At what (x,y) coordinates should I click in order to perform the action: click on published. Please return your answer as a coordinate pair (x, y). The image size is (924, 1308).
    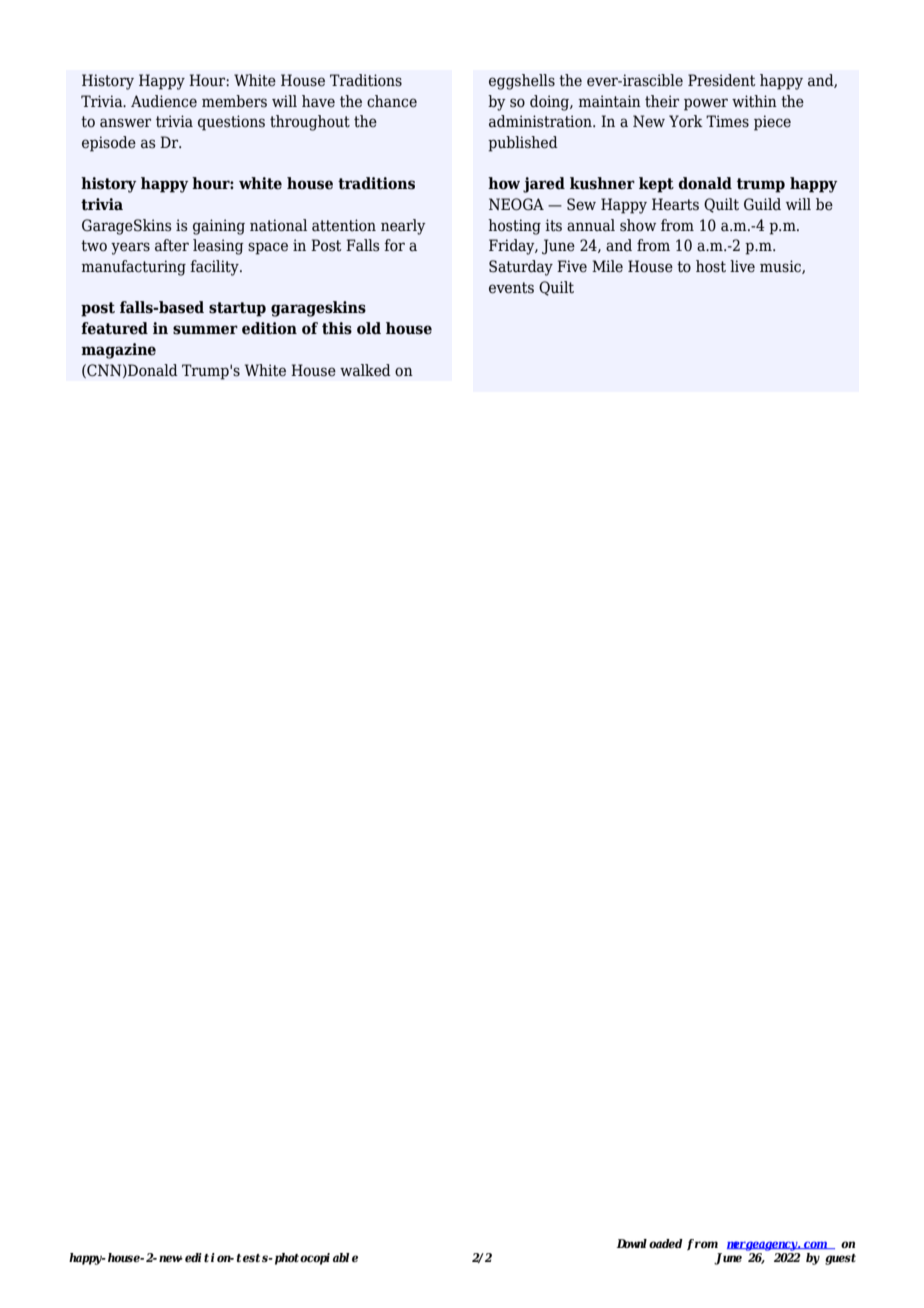
    Looking at the image, I should click on (523, 144).
